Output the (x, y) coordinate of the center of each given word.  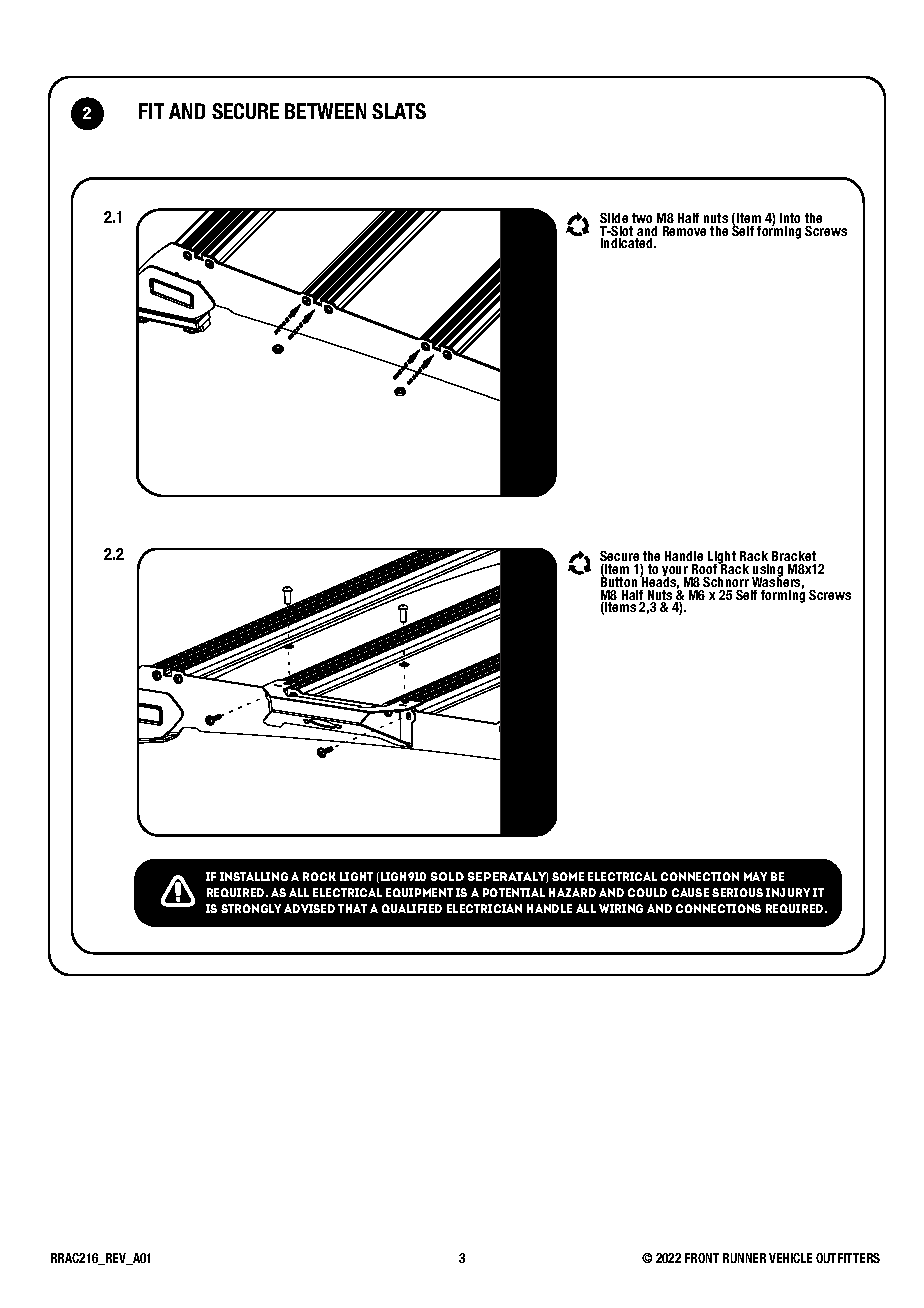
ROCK (319, 876)
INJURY (788, 892)
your (676, 572)
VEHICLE (790, 1258)
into (790, 218)
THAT (352, 908)
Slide (614, 218)
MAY (755, 876)
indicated (628, 243)
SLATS (399, 111)
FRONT (702, 1258)
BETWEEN (325, 111)
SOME (568, 876)
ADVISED (309, 908)
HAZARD (572, 892)
